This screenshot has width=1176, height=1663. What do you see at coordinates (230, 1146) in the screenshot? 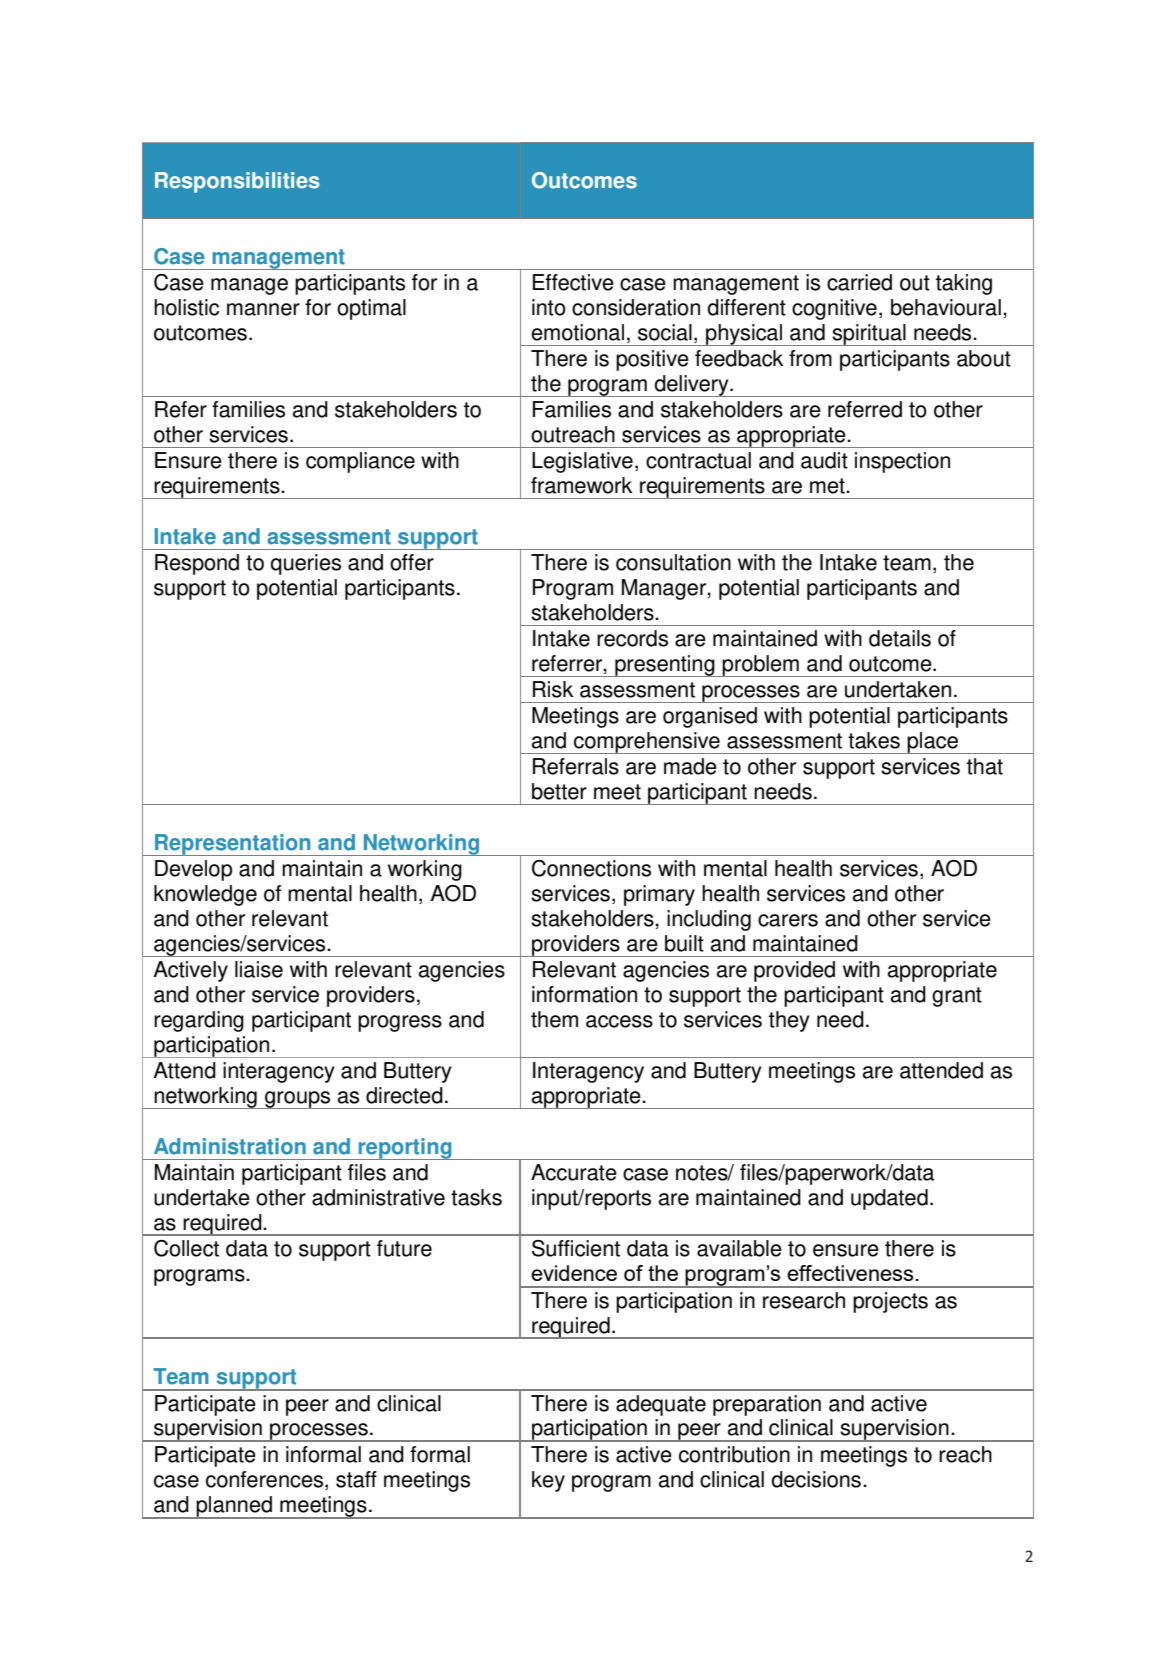
I see `Administration` at bounding box center [230, 1146].
